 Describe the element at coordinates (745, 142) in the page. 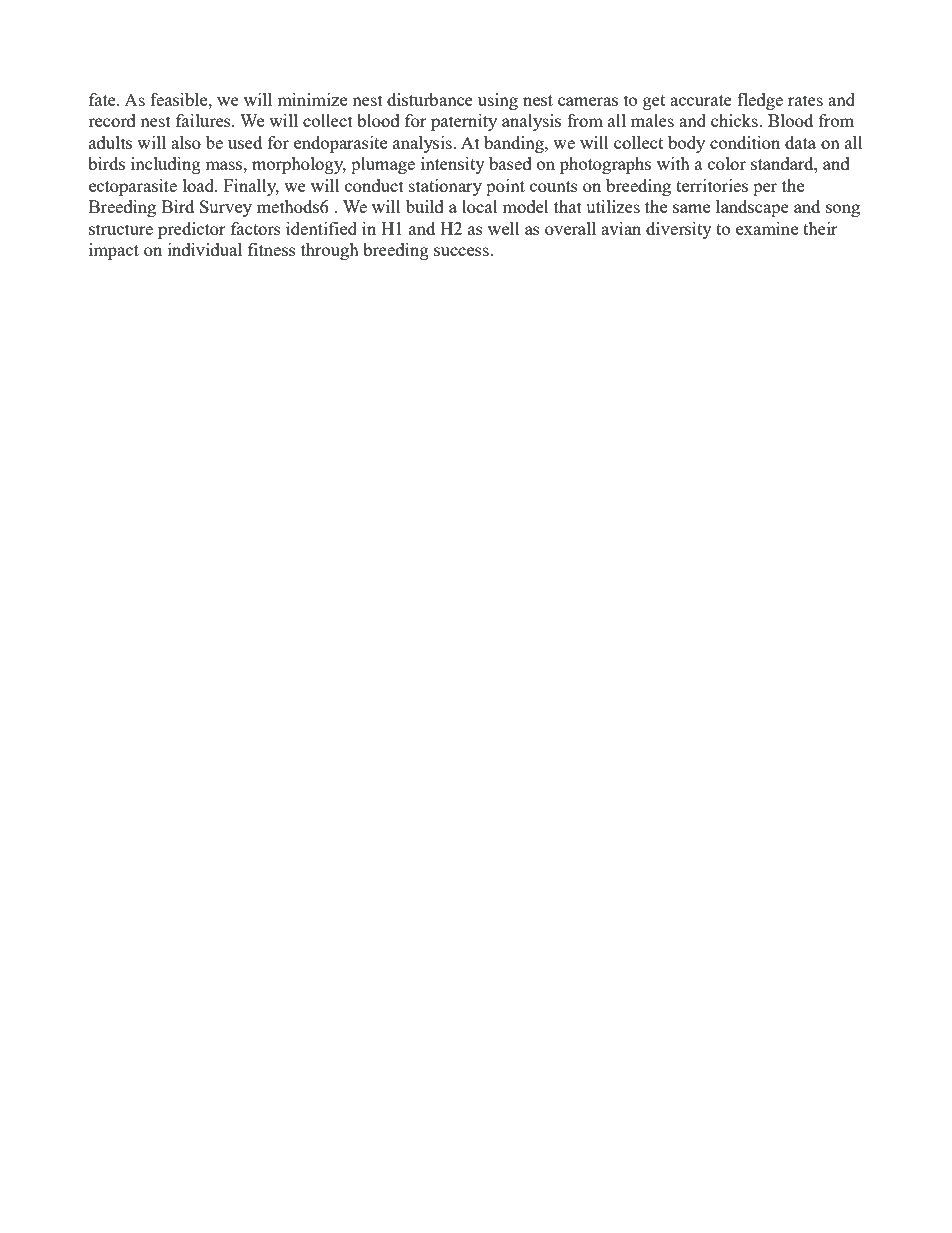

I see `condition` at that location.
